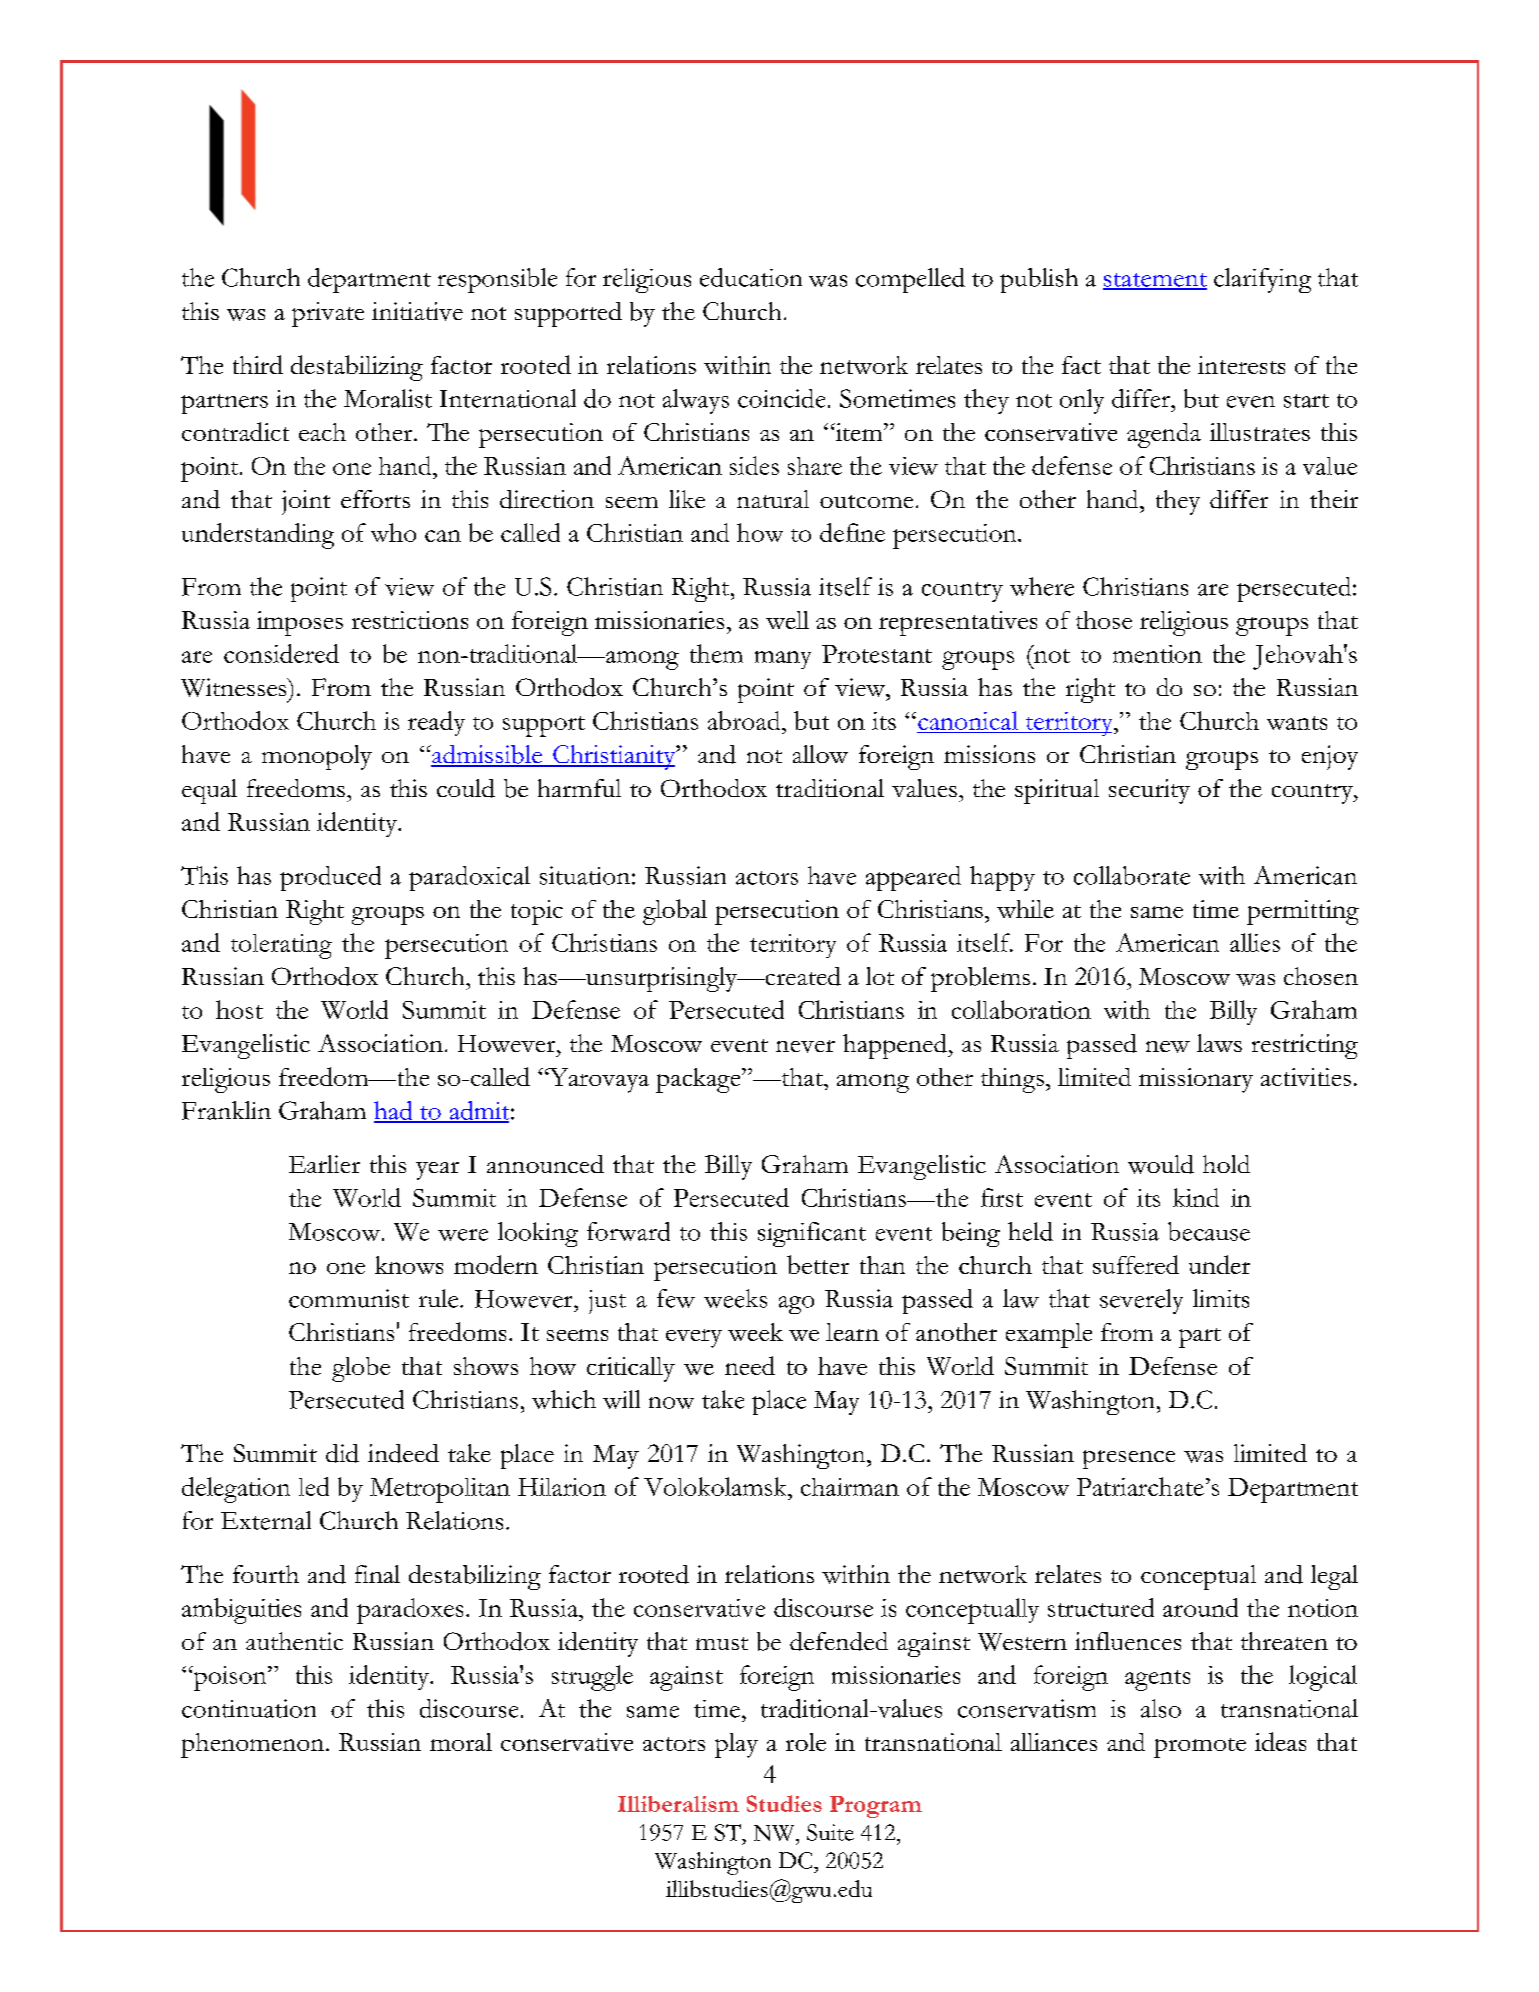 This page has width=1539, height=1992. What do you see at coordinates (254, 1745) in the page?
I see `phenomenon` at bounding box center [254, 1745].
